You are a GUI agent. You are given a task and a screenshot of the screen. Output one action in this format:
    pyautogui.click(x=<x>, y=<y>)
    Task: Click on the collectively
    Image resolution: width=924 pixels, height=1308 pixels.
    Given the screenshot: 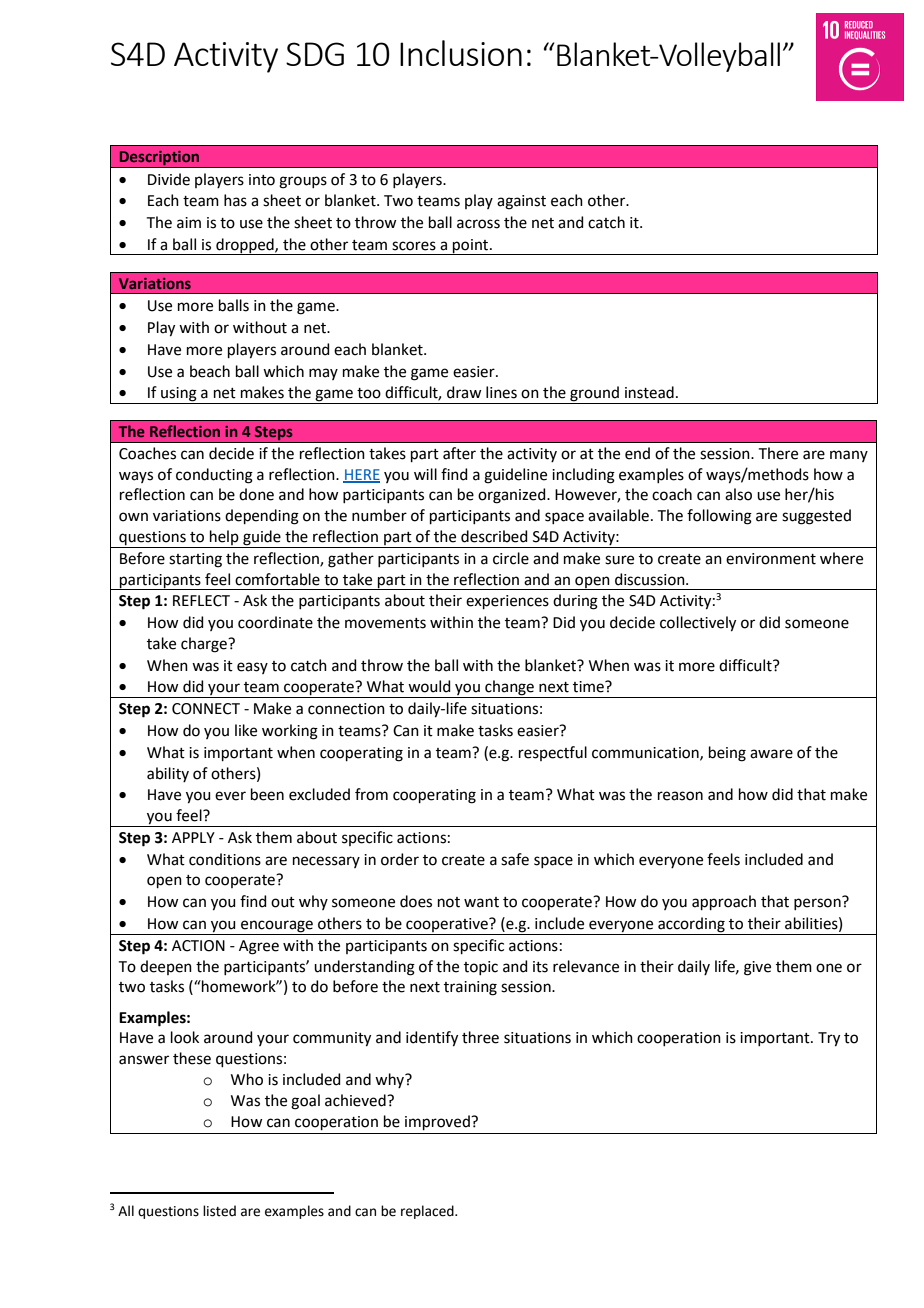 What is the action you would take?
    pyautogui.click(x=698, y=624)
